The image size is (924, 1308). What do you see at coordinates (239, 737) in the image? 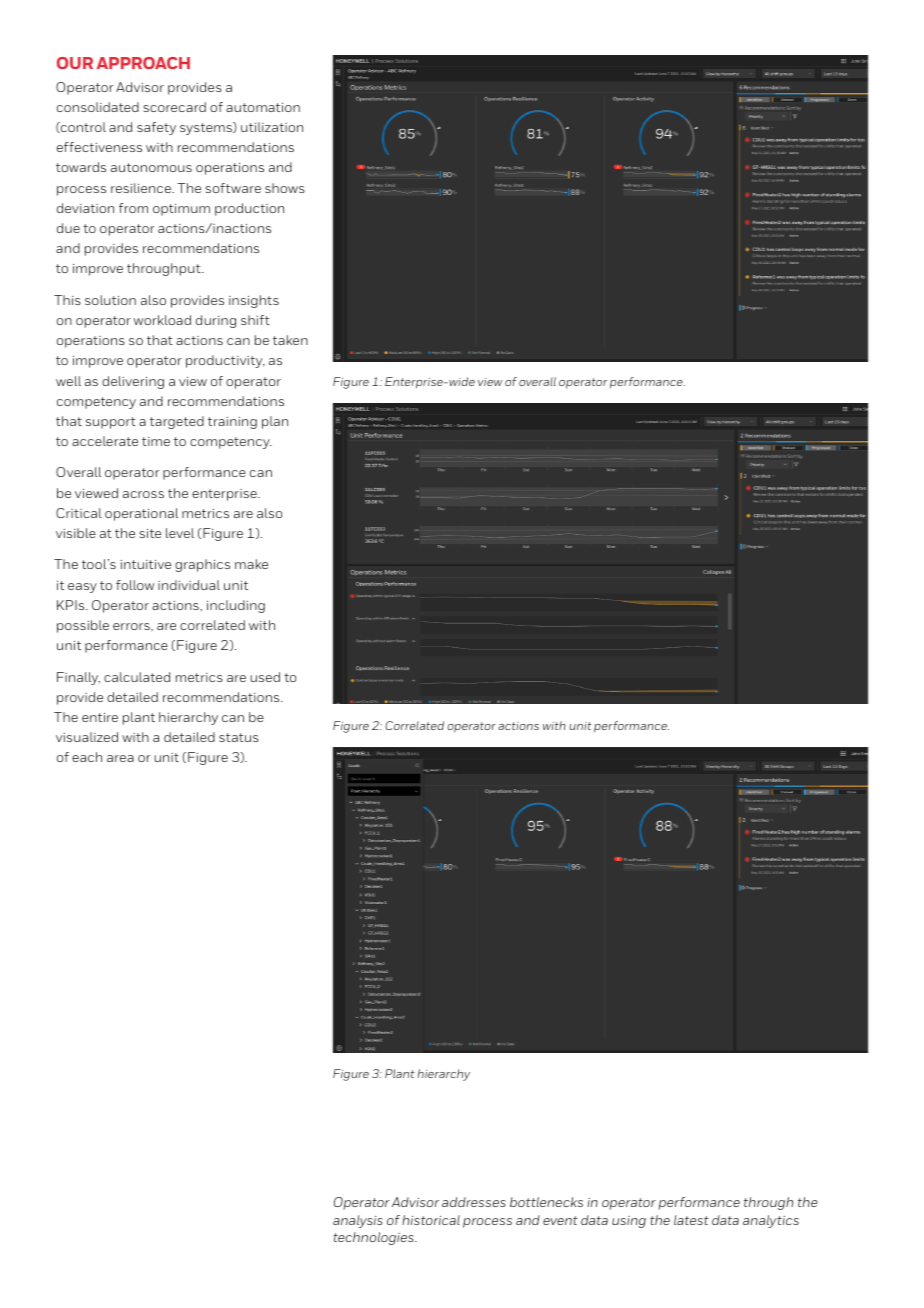
I see `status` at bounding box center [239, 737].
